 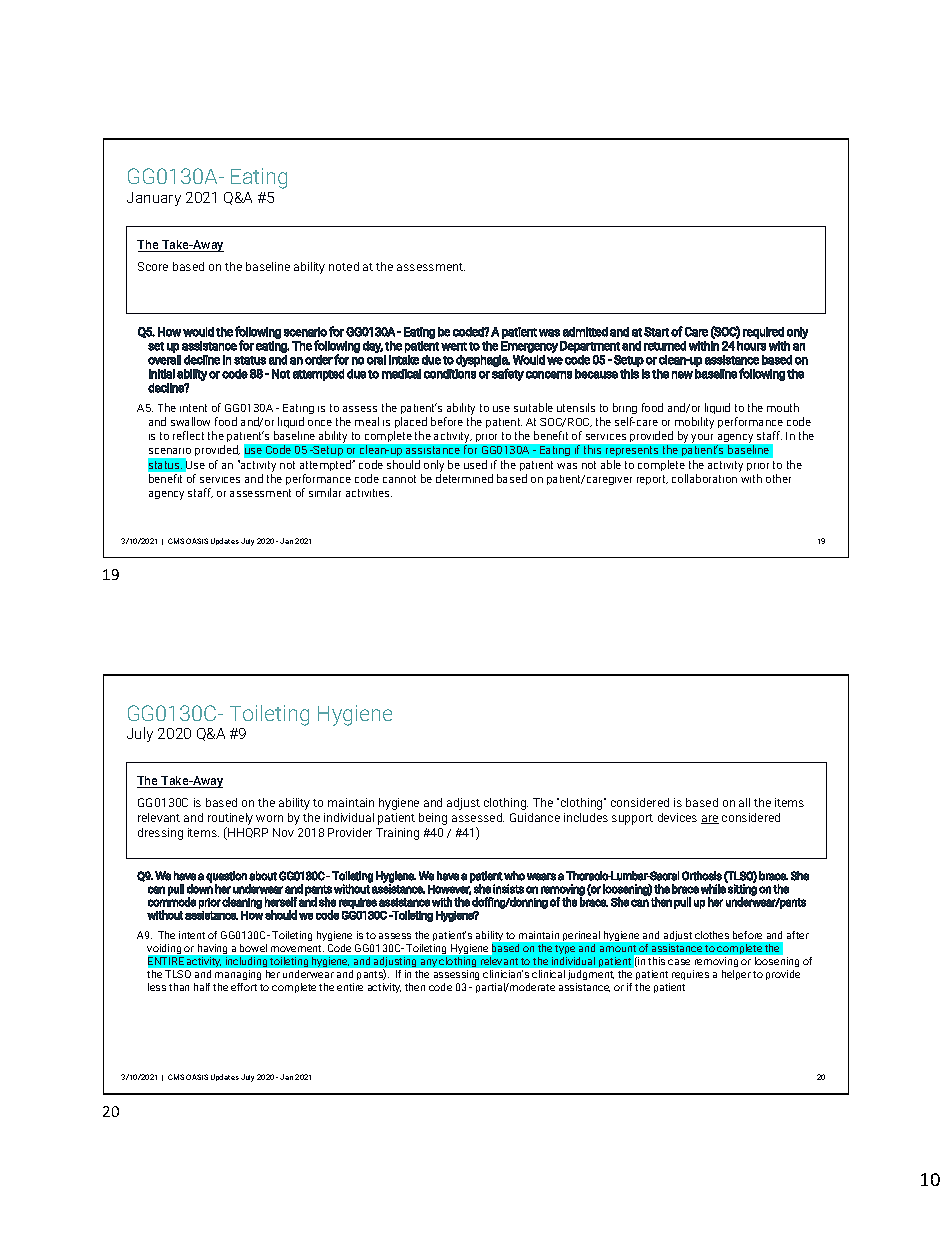 What do you see at coordinates (763, 333) in the image?
I see `required` at bounding box center [763, 333].
